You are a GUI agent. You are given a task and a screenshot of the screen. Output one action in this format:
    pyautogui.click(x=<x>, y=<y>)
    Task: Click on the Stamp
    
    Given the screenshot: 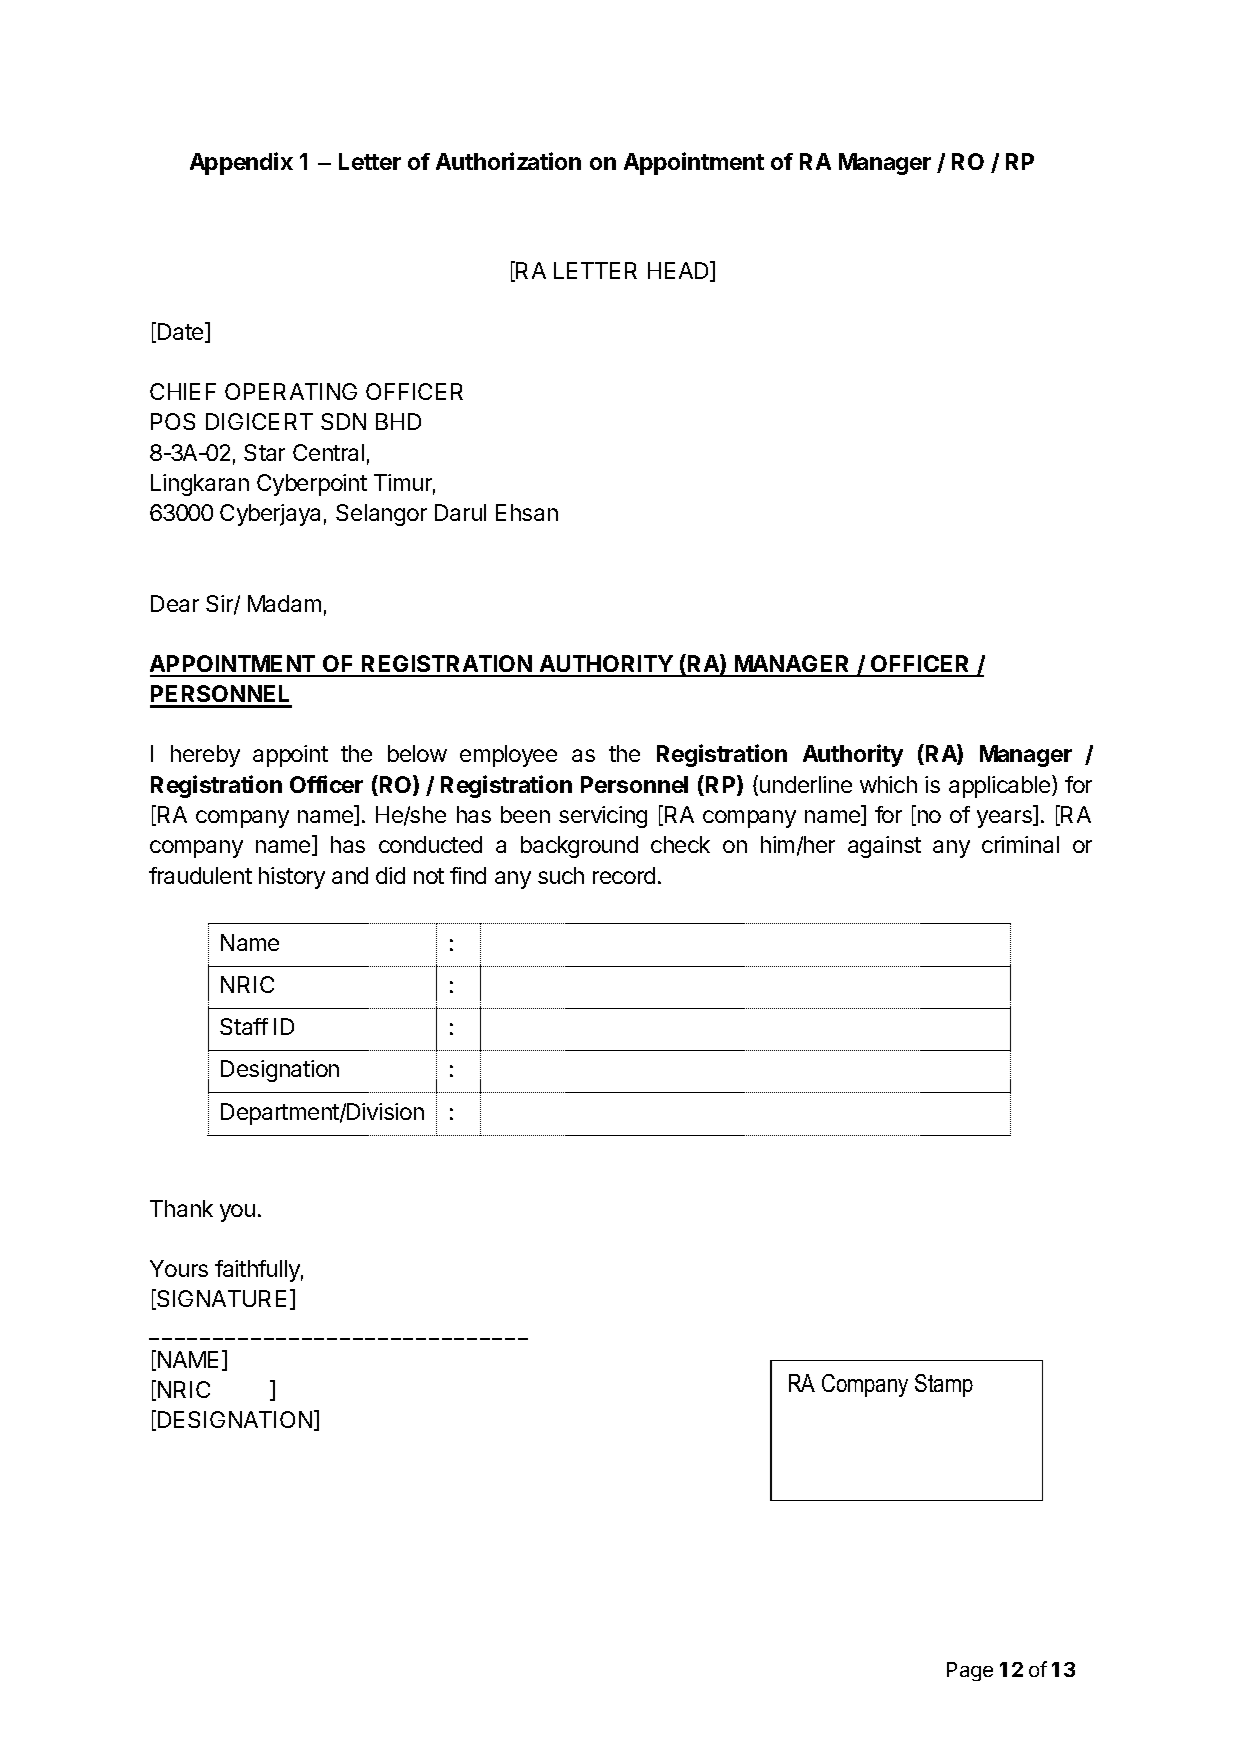 What is the action you would take?
    pyautogui.click(x=944, y=1385)
